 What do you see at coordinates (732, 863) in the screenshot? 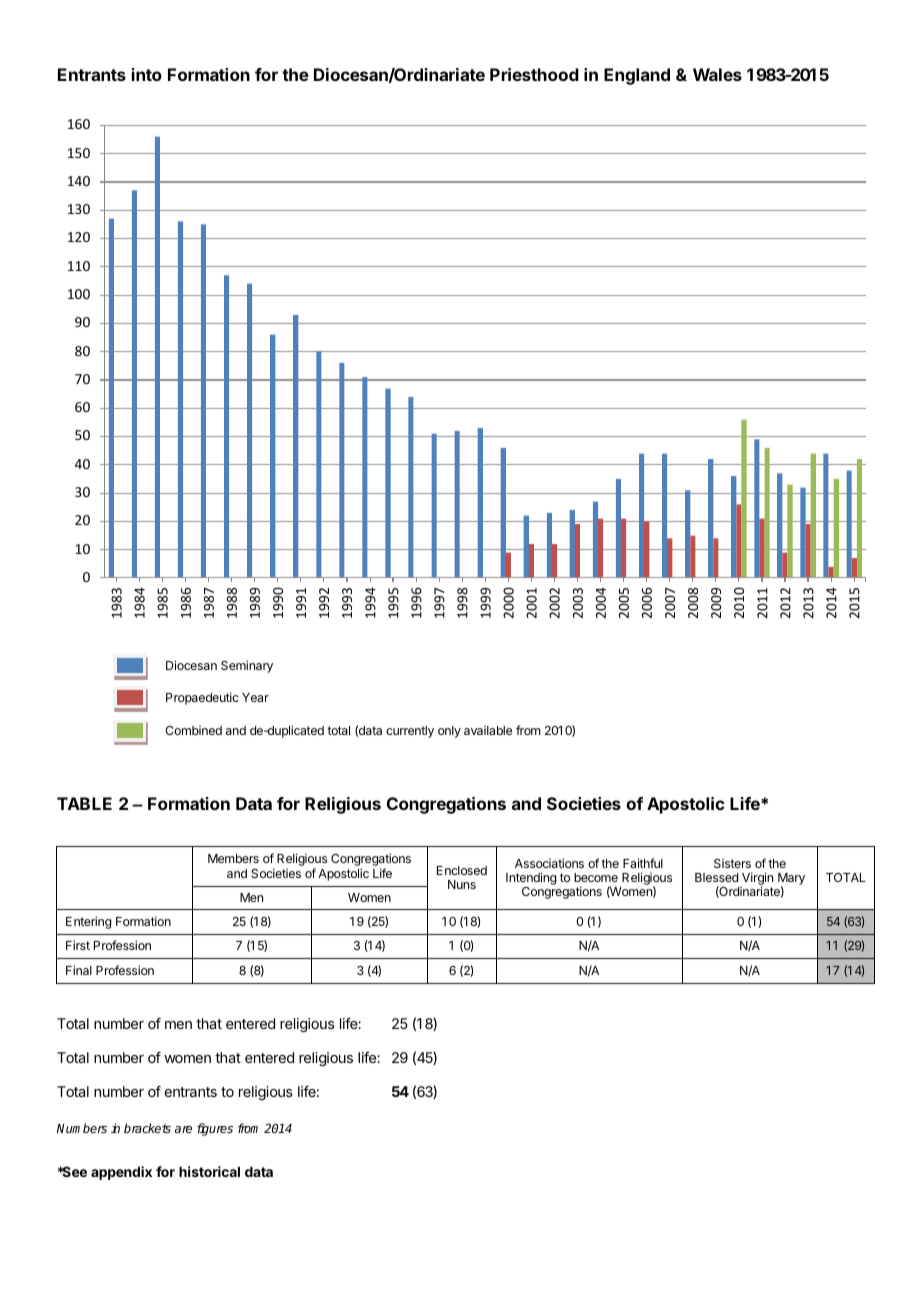
I see `Sisters` at bounding box center [732, 863].
